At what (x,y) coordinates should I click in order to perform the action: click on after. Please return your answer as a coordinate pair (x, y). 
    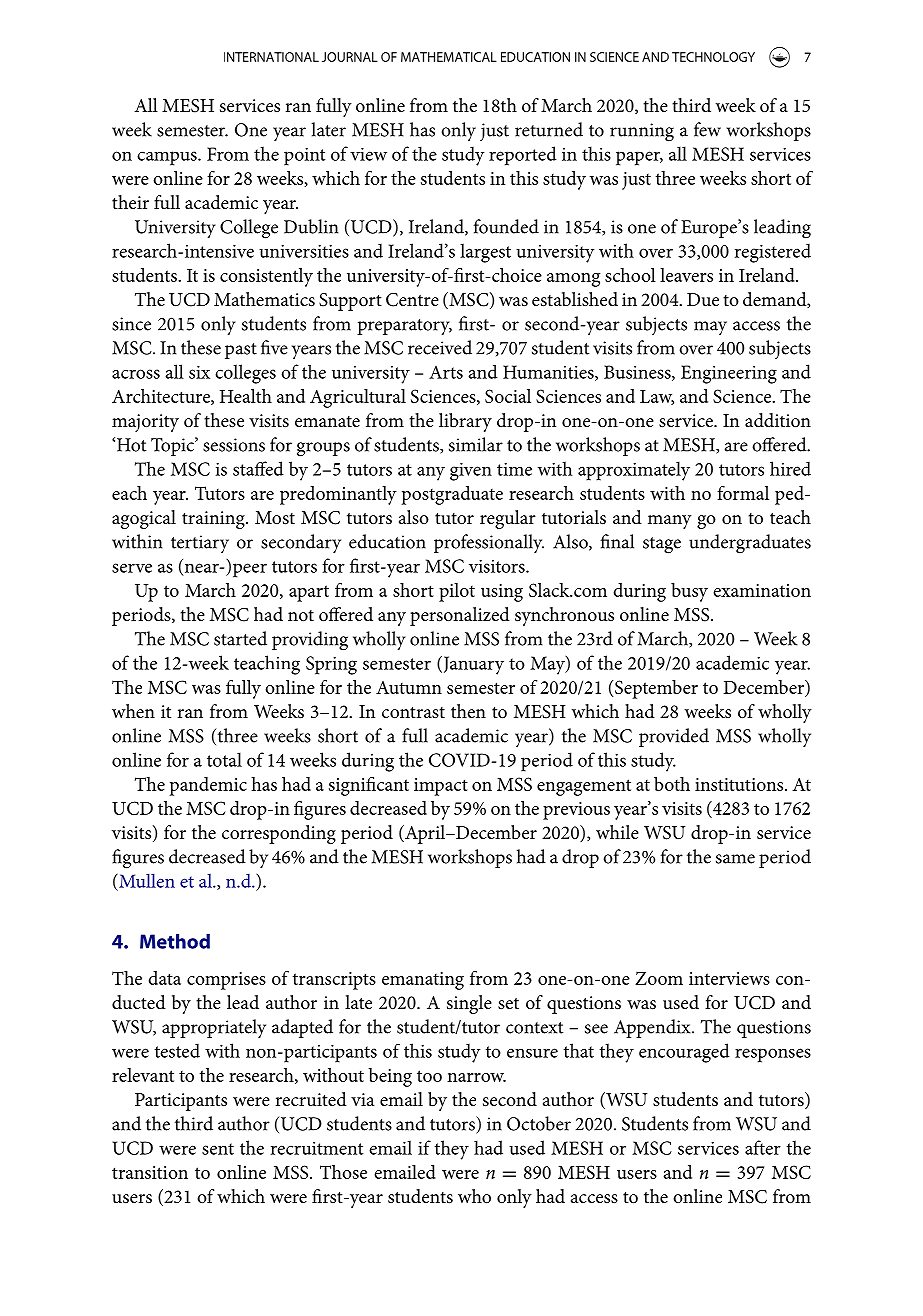
    Looking at the image, I should click on (763, 1147).
